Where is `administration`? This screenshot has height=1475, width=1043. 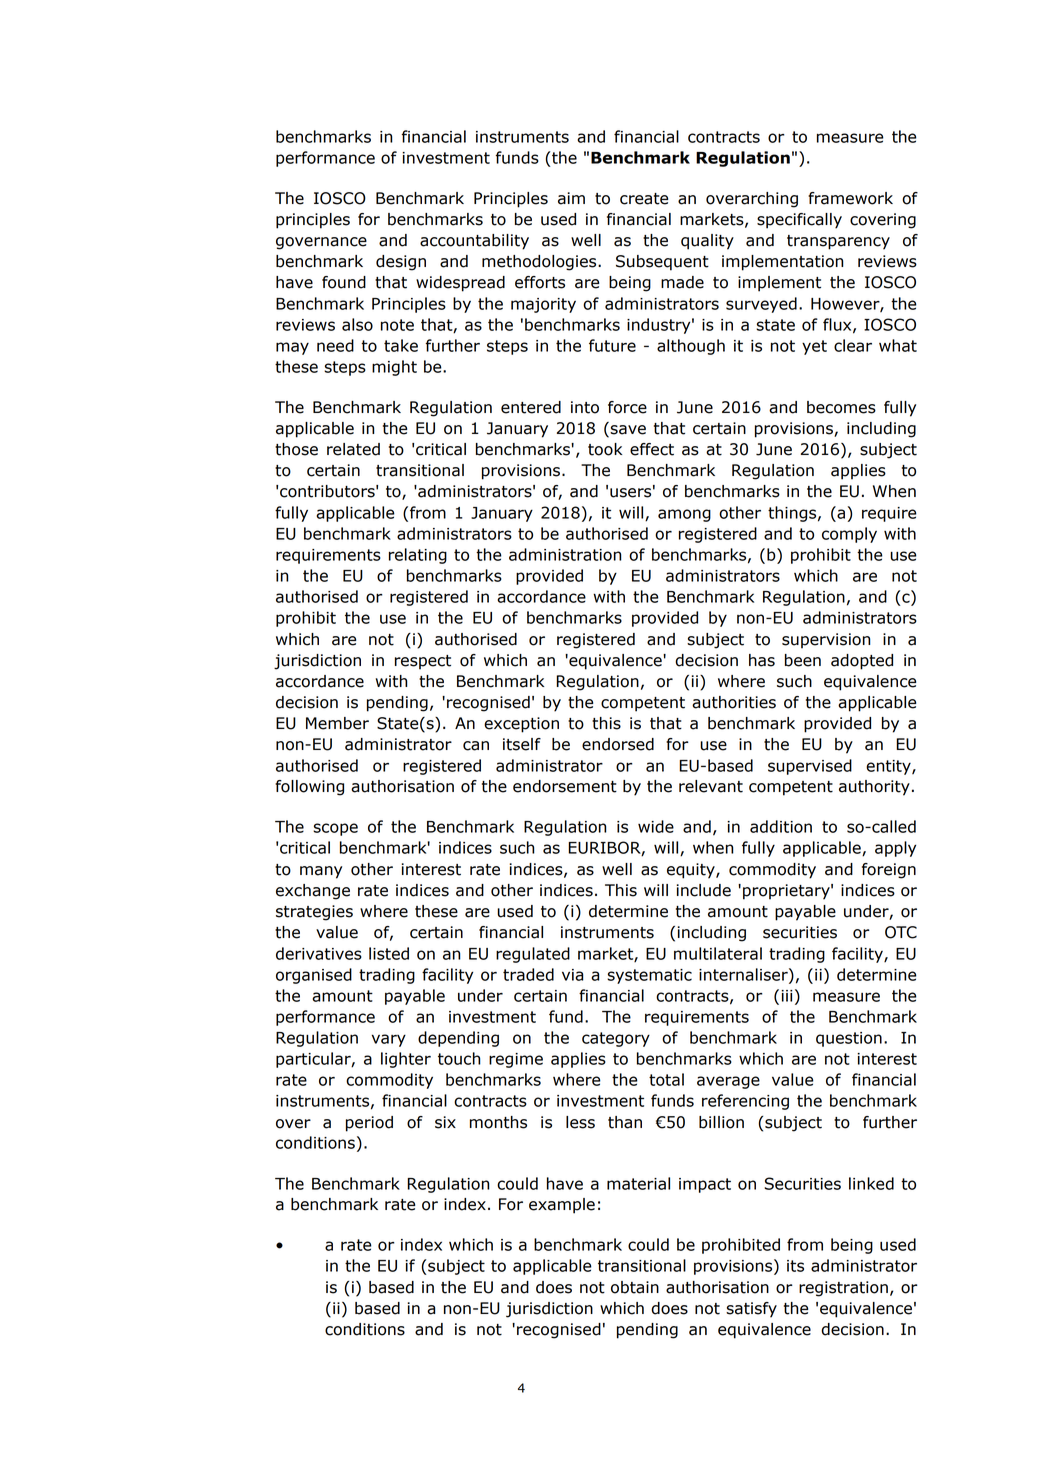
administration is located at coordinates (565, 554).
